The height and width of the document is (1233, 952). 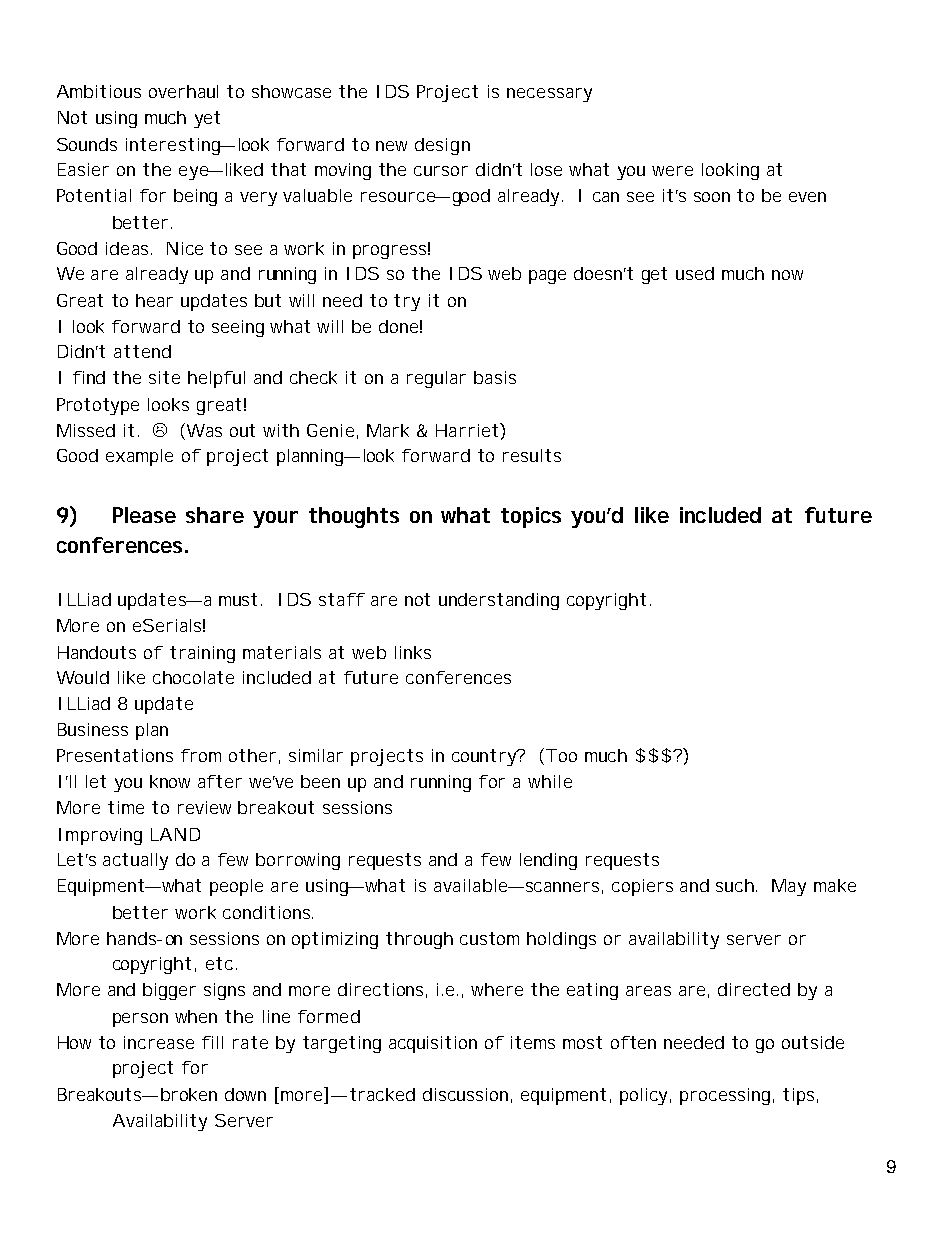 What do you see at coordinates (442, 146) in the document?
I see `design` at bounding box center [442, 146].
